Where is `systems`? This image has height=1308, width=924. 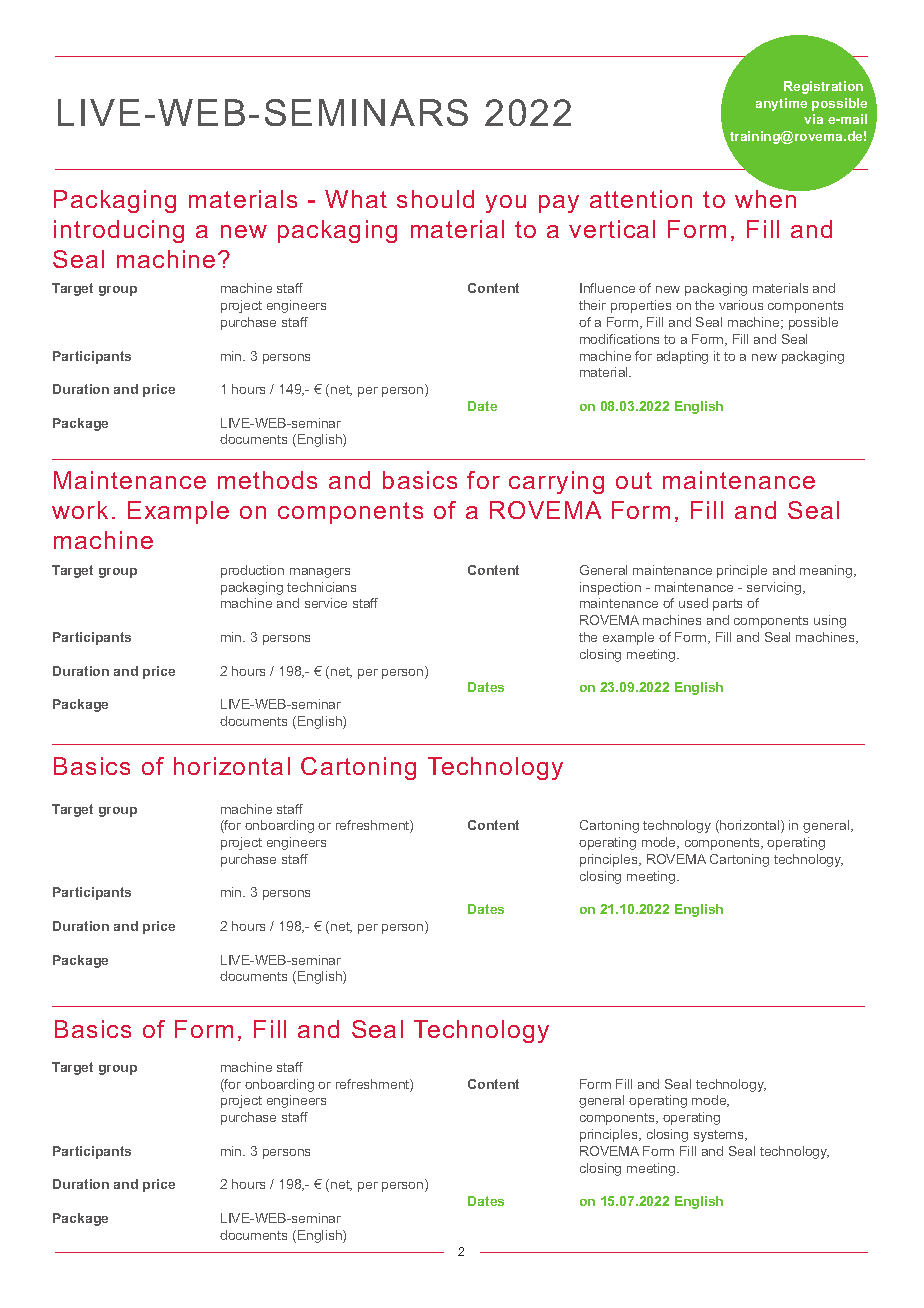 systems is located at coordinates (720, 1136).
